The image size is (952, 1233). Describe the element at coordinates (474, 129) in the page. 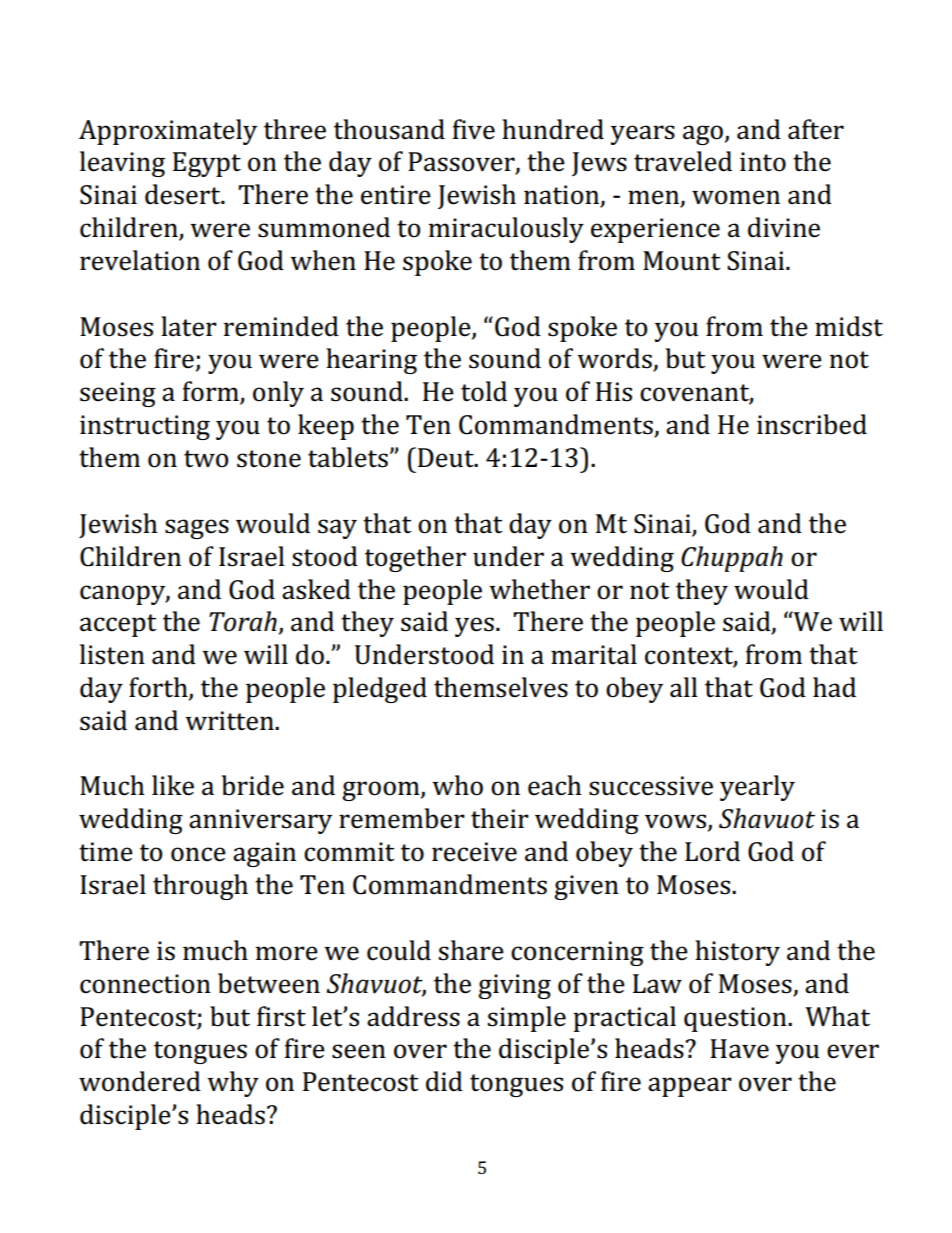

I see `five` at that location.
